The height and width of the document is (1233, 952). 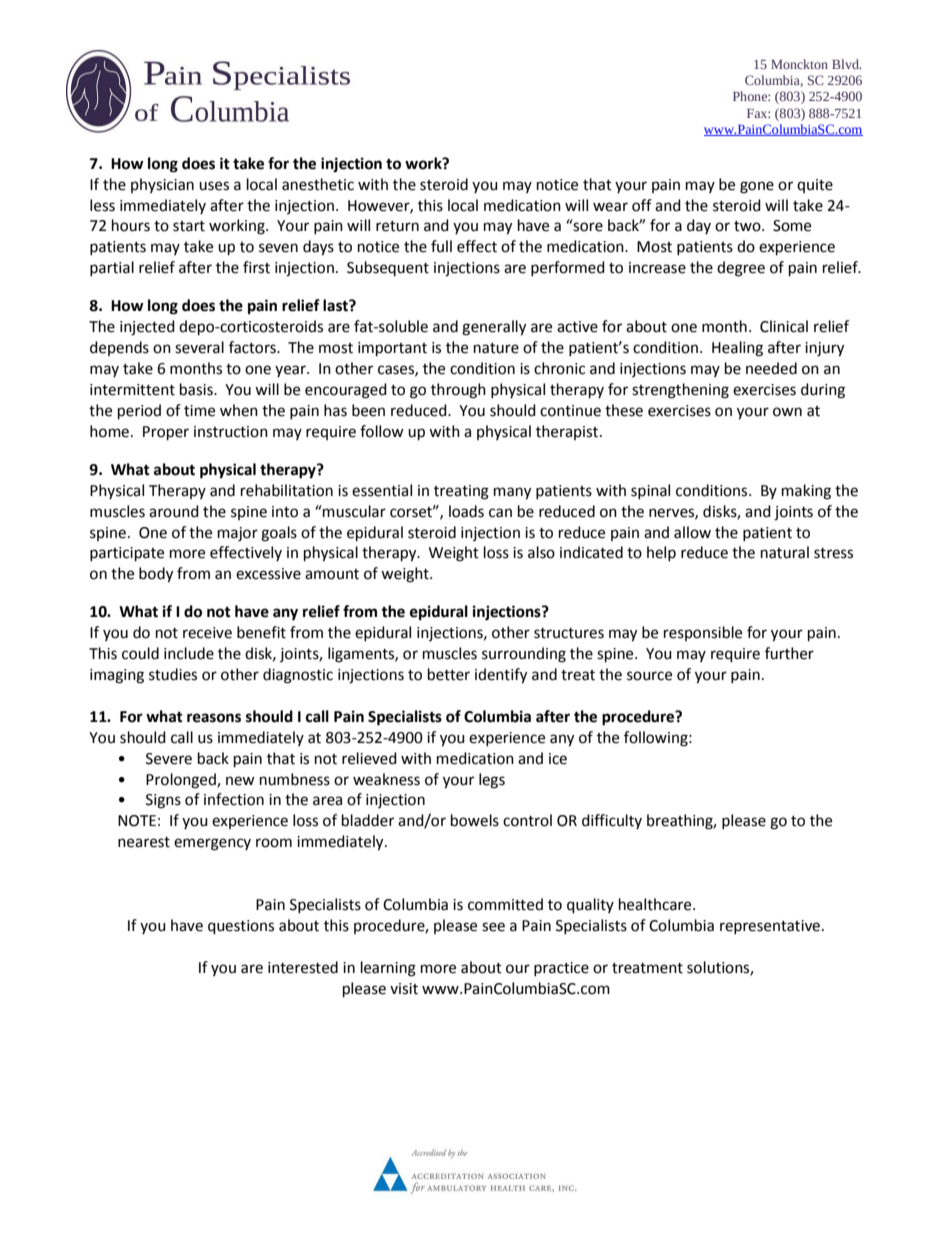 What do you see at coordinates (771, 927) in the document?
I see `representative` at bounding box center [771, 927].
